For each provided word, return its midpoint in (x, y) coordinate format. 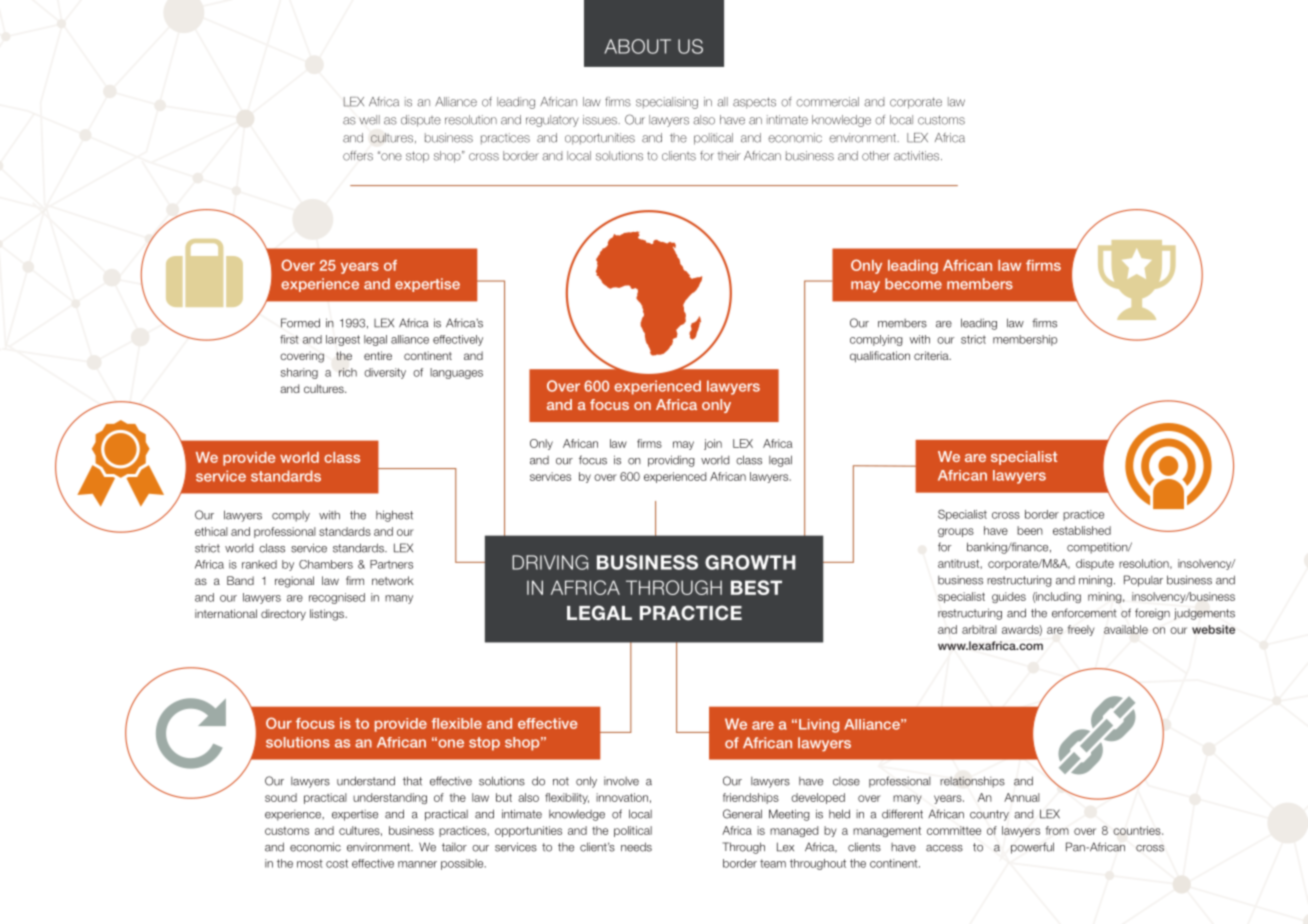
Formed (300, 323)
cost (337, 863)
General (742, 814)
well (369, 120)
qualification (880, 357)
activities (918, 156)
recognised (337, 598)
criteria (932, 355)
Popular (1143, 581)
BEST (756, 587)
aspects (754, 103)
